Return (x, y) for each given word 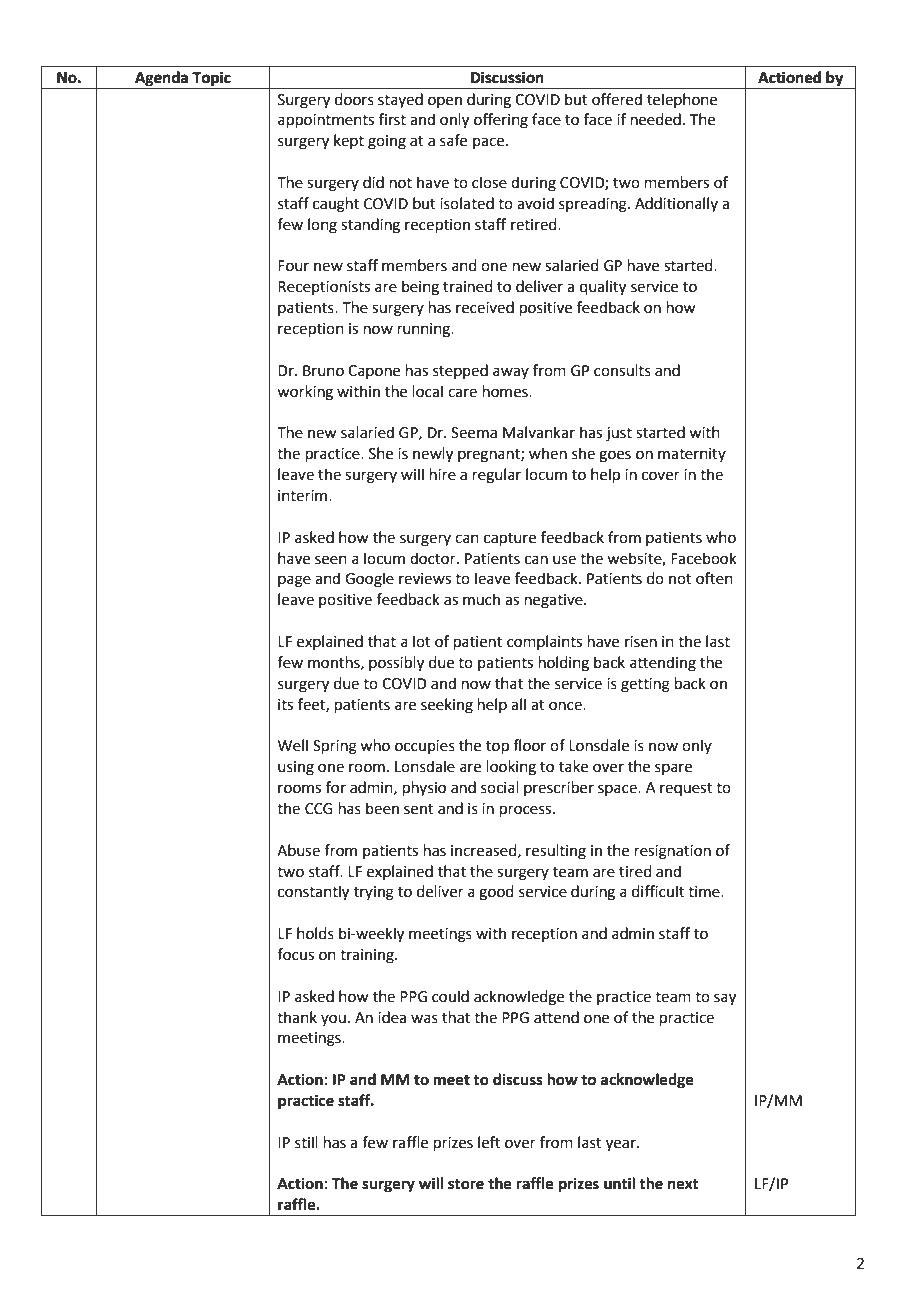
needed (656, 119)
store (466, 1184)
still (306, 1142)
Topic (211, 79)
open (445, 102)
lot (422, 641)
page (294, 581)
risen (641, 642)
